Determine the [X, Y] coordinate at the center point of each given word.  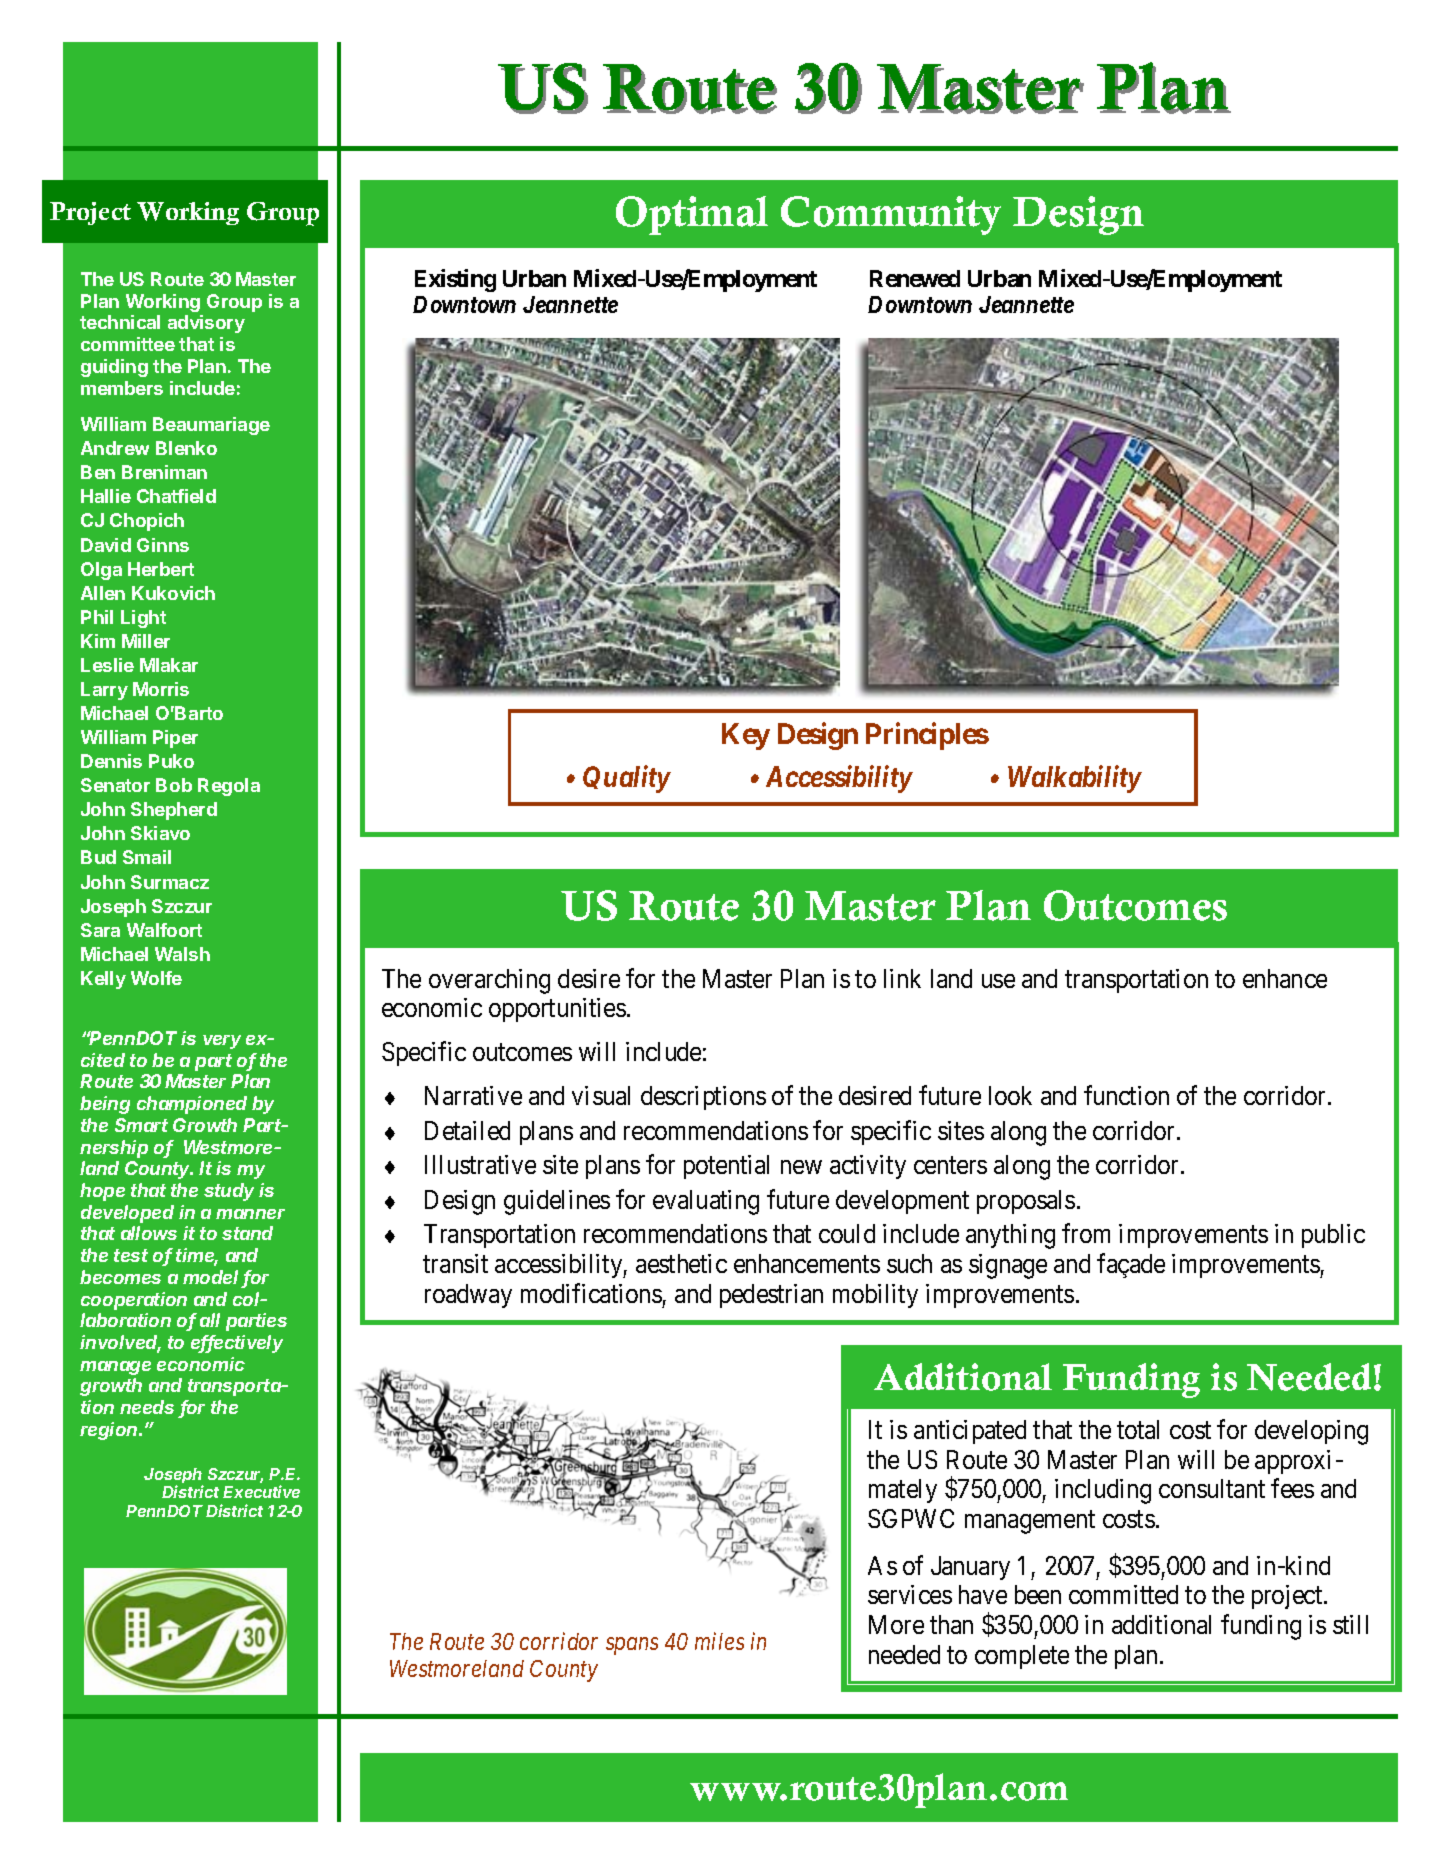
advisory [206, 324]
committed [1123, 1594]
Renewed [915, 278]
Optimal [692, 215]
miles [719, 1641]
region [110, 1431]
